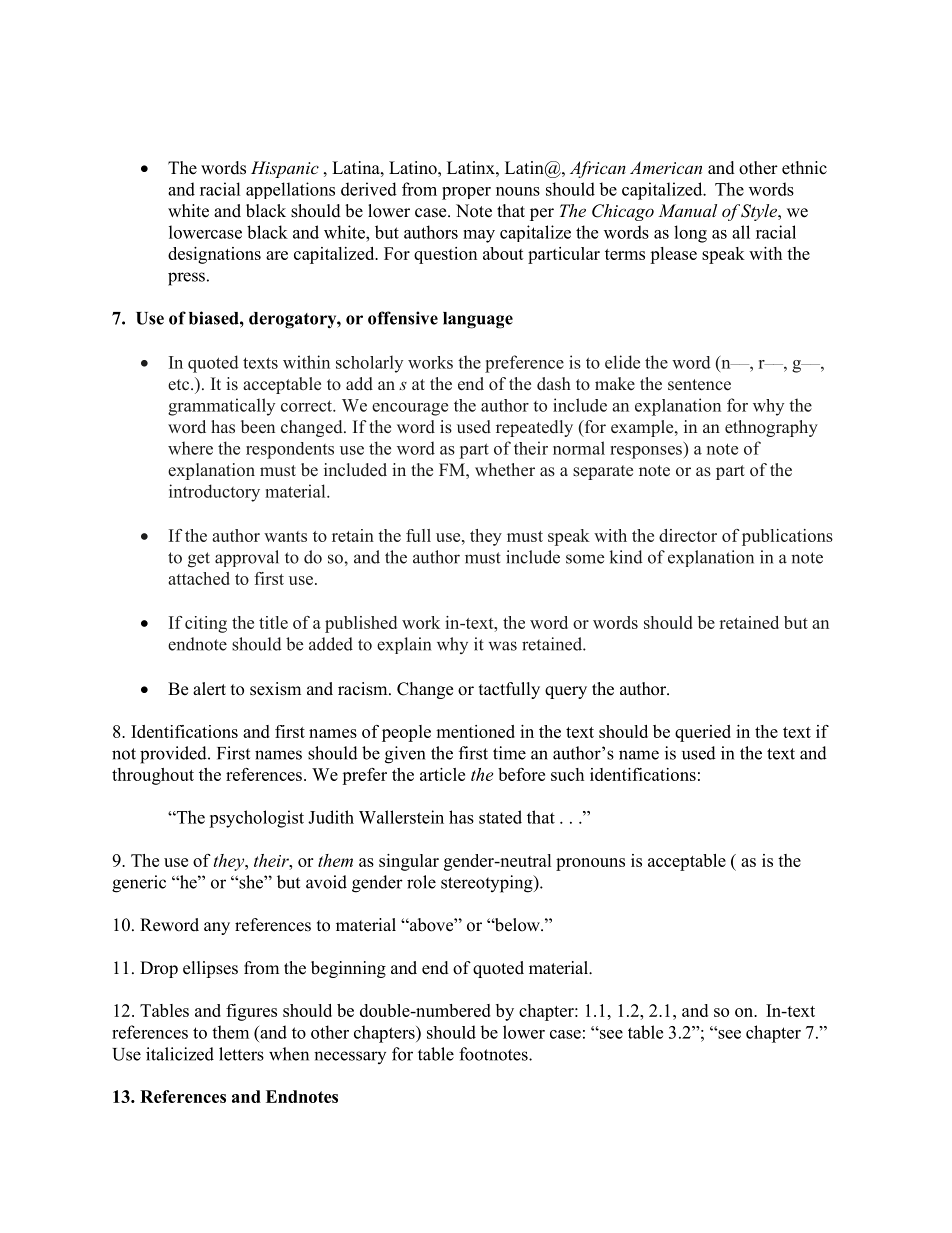 Image resolution: width=952 pixels, height=1233 pixels. Describe the element at coordinates (503, 646) in the image. I see `was` at that location.
